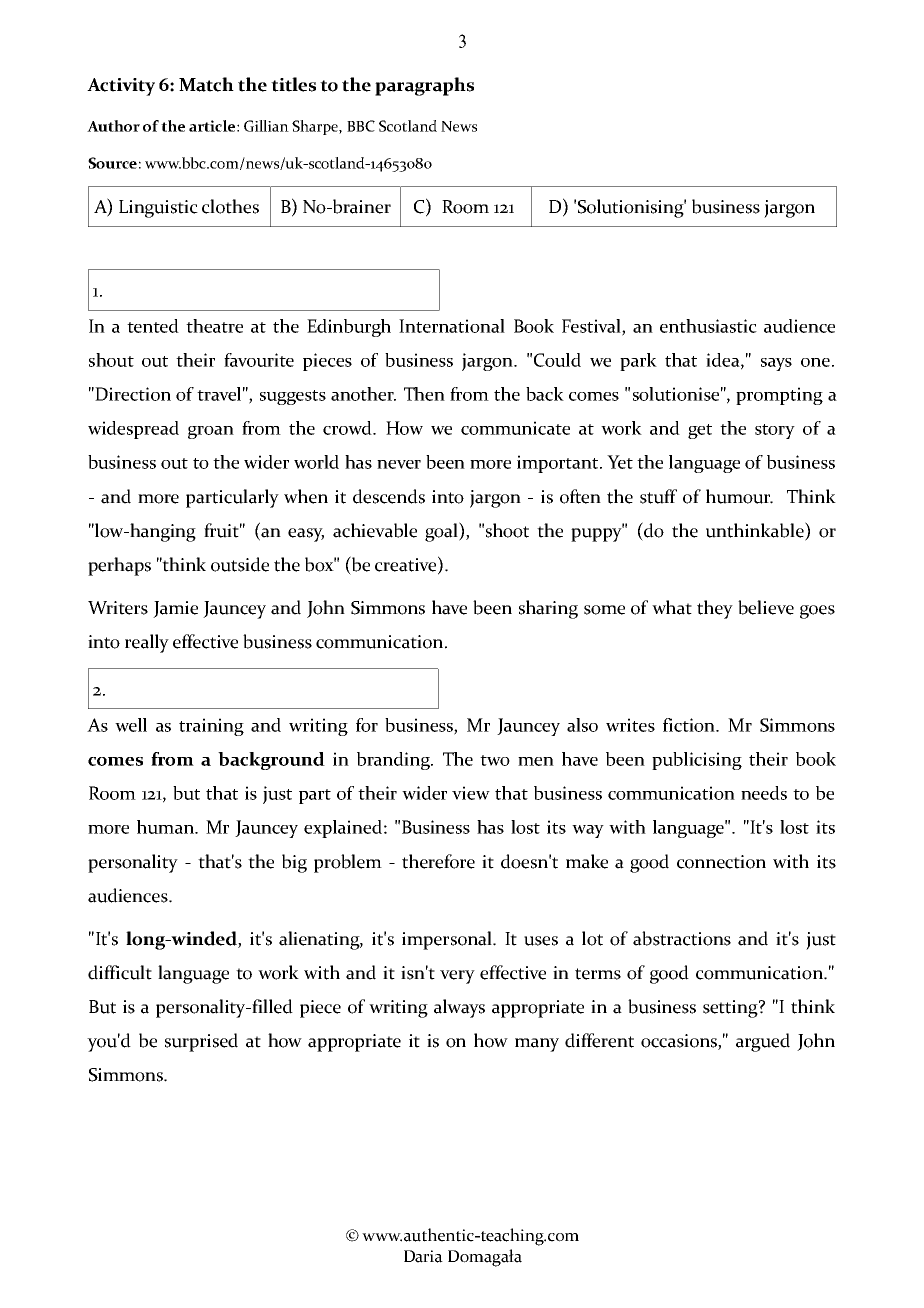 This screenshot has width=924, height=1308. Describe the element at coordinates (206, 84) in the screenshot. I see `Match` at that location.
